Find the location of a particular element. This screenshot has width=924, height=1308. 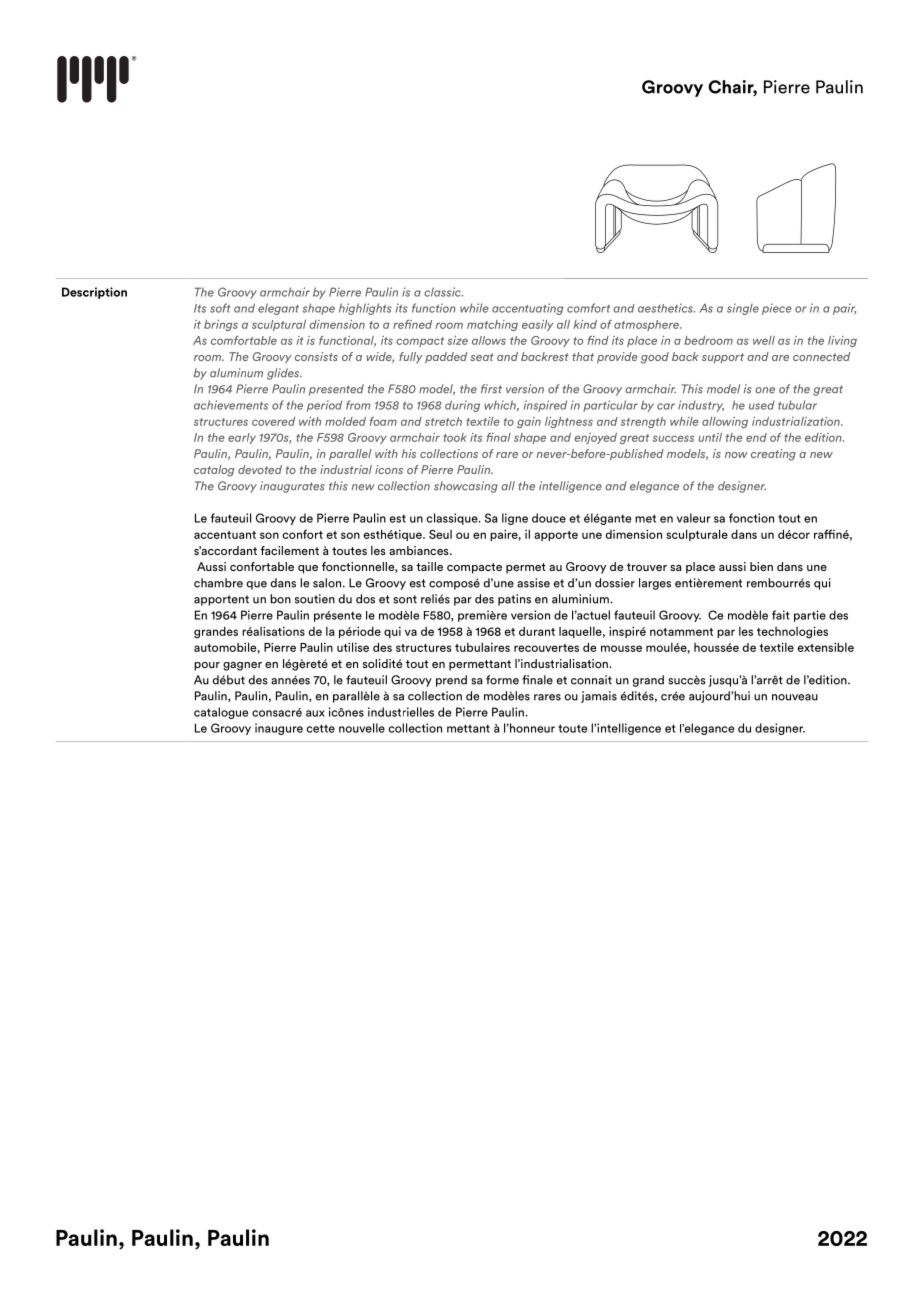

nouveau is located at coordinates (795, 697).
